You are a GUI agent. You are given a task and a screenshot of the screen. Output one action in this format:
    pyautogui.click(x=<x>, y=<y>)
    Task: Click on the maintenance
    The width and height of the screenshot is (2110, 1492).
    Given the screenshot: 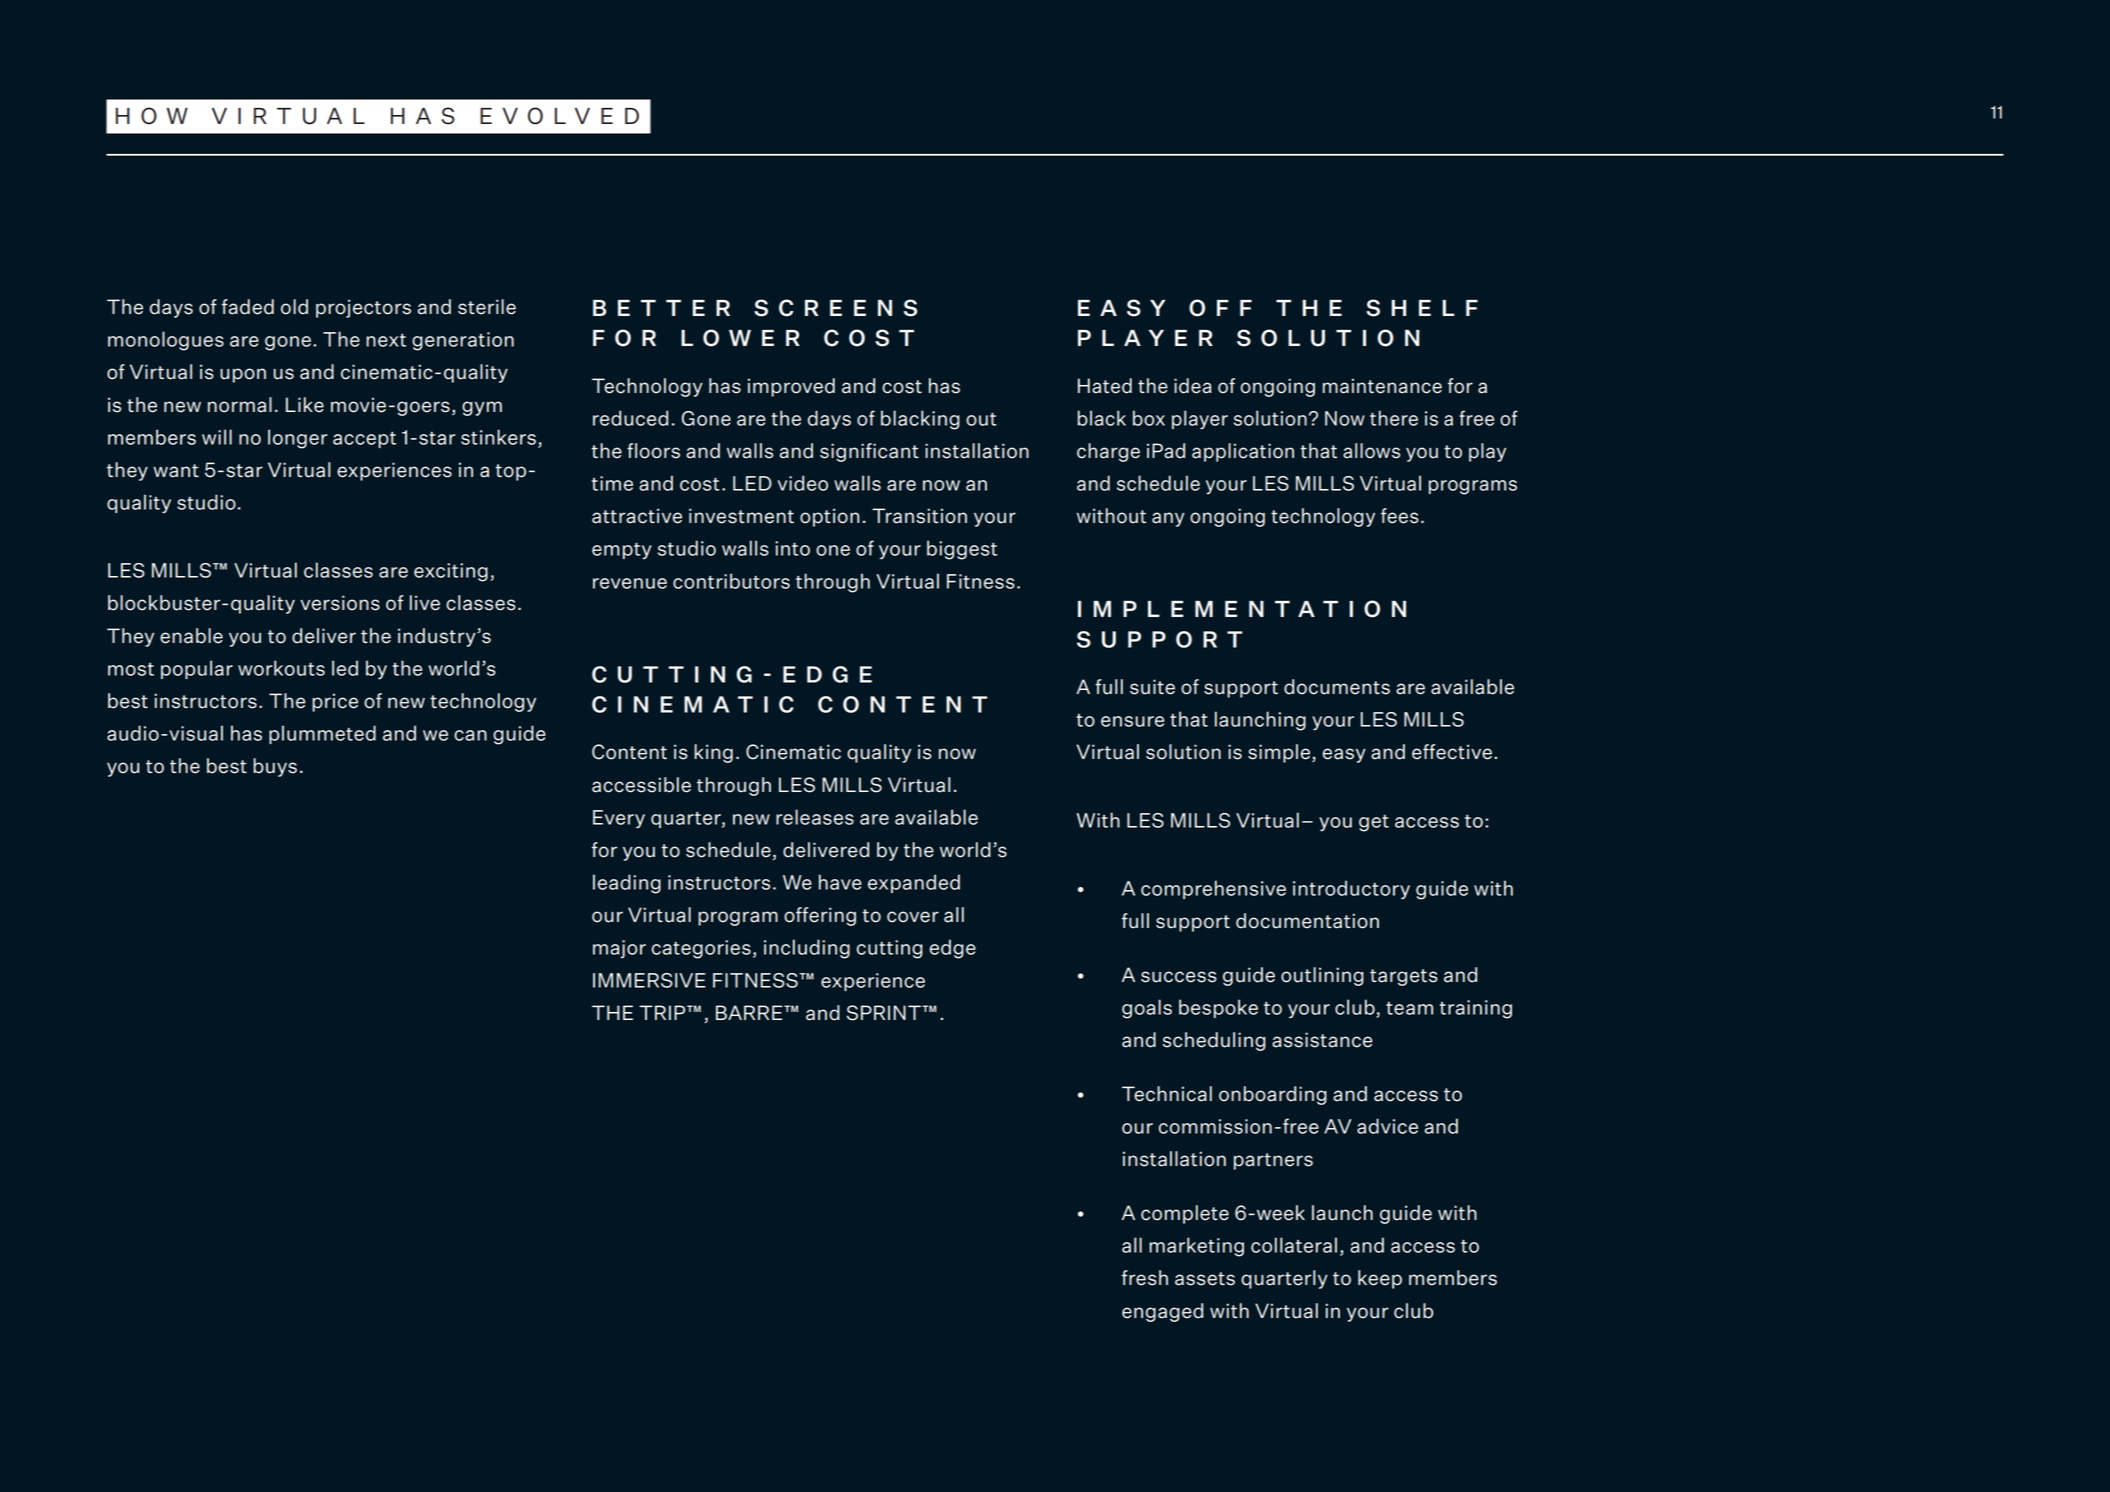 What is the action you would take?
    pyautogui.click(x=1382, y=386)
